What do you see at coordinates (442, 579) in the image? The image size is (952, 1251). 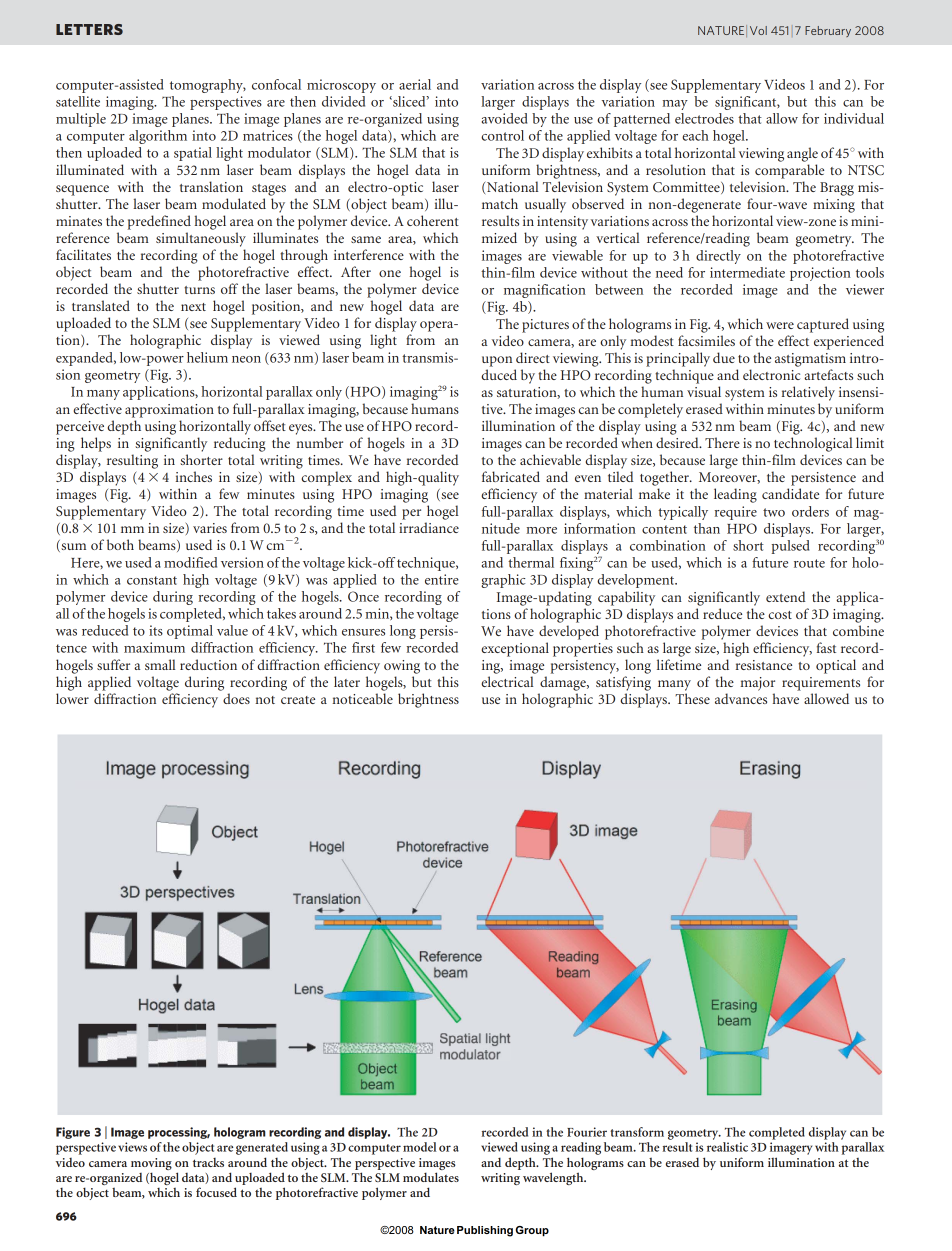 I see `entire` at bounding box center [442, 579].
